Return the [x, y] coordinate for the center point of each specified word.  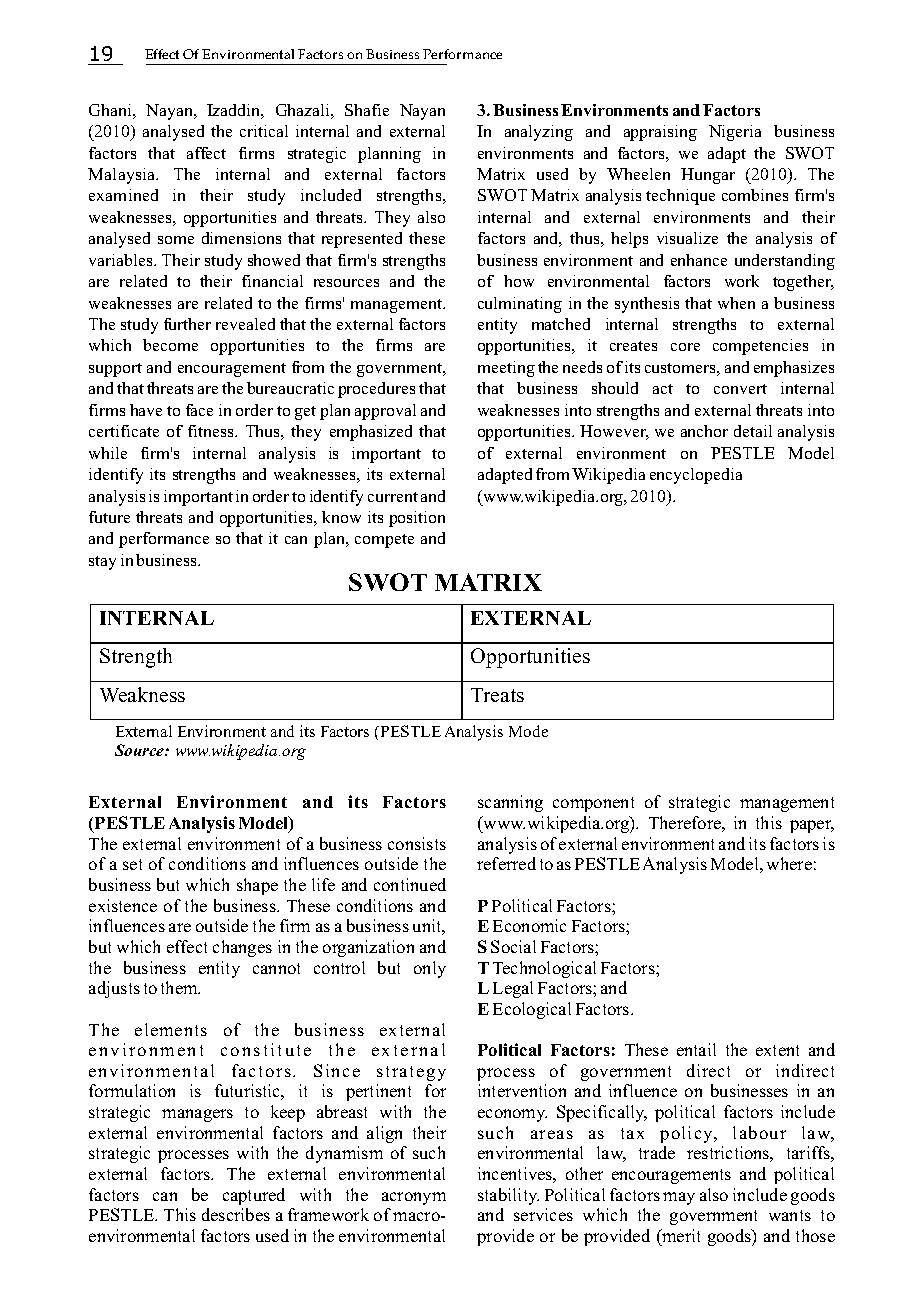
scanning [510, 803]
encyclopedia [696, 476]
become [170, 345]
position [417, 519]
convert [740, 389]
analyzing [539, 133]
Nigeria [735, 133]
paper [812, 826]
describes [236, 1214]
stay [102, 563]
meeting [506, 369]
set [132, 864]
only [430, 969]
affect [206, 153]
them [180, 987]
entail [696, 1049]
